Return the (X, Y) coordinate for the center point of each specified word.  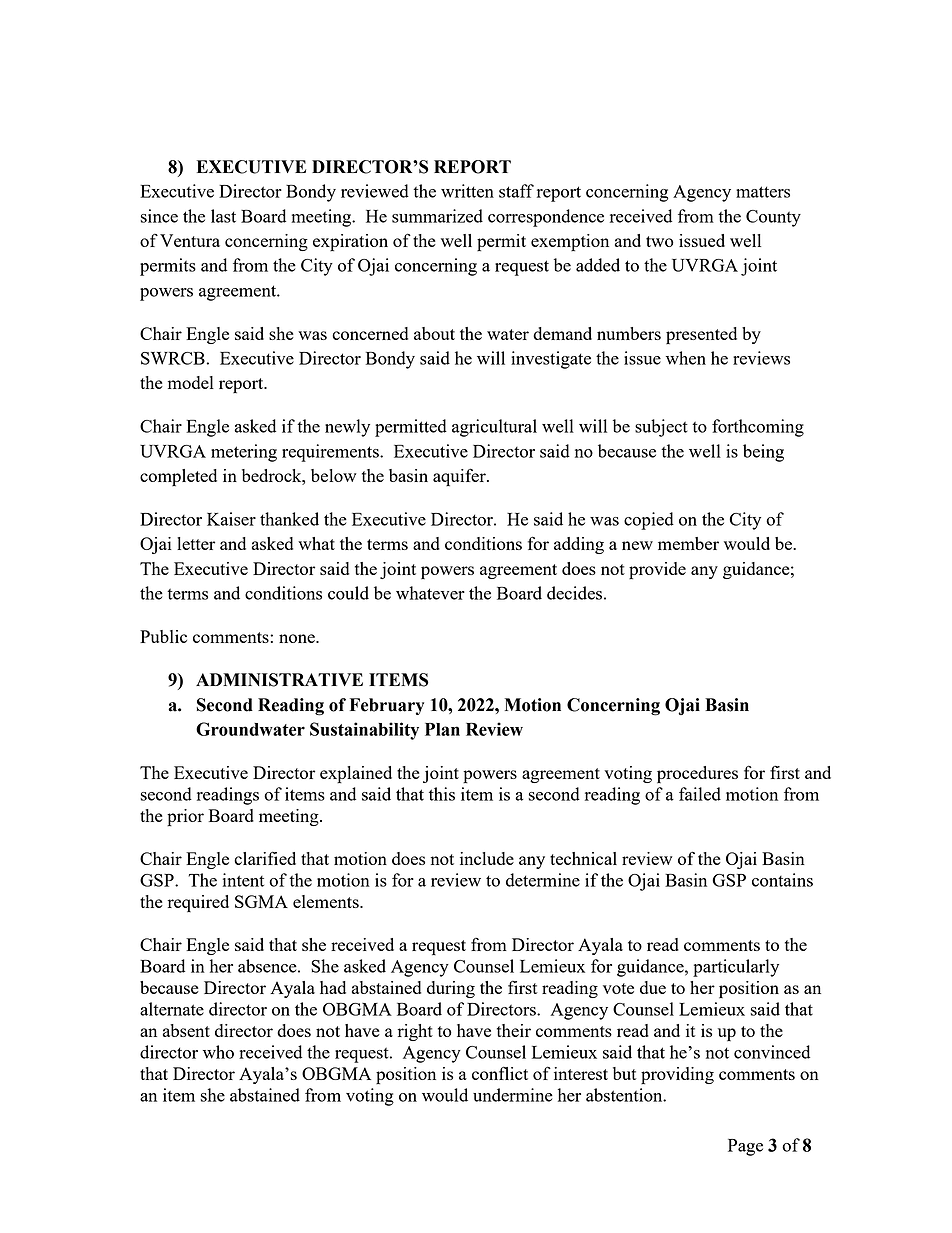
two (660, 241)
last (223, 216)
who (218, 1052)
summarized (437, 216)
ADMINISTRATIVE (279, 680)
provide (657, 571)
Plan (442, 729)
